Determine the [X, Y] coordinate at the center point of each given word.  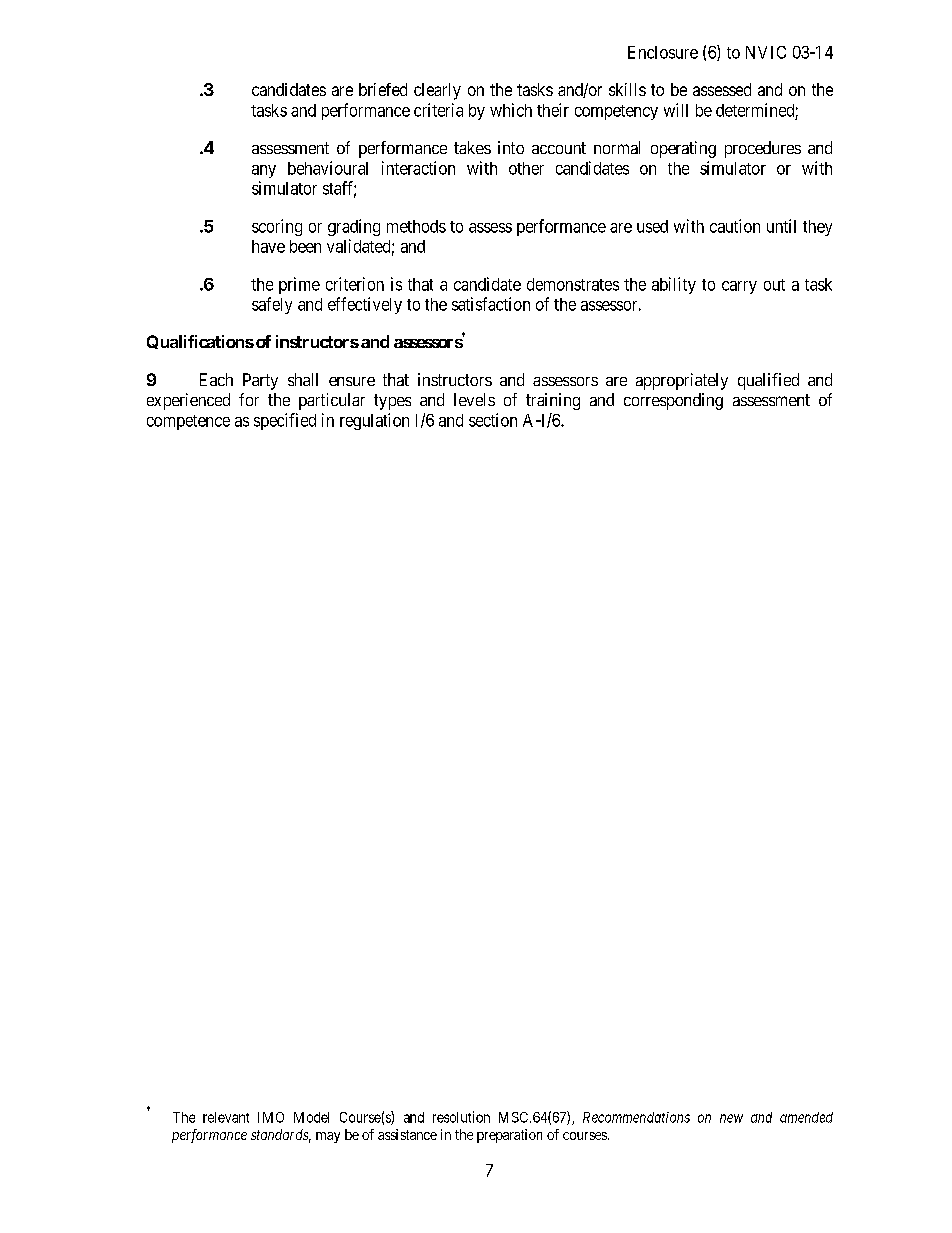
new [731, 1118]
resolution [461, 1117]
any [264, 171]
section [493, 420]
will [676, 110]
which [511, 110]
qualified [768, 381]
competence [188, 422]
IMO [271, 1117]
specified [285, 421]
